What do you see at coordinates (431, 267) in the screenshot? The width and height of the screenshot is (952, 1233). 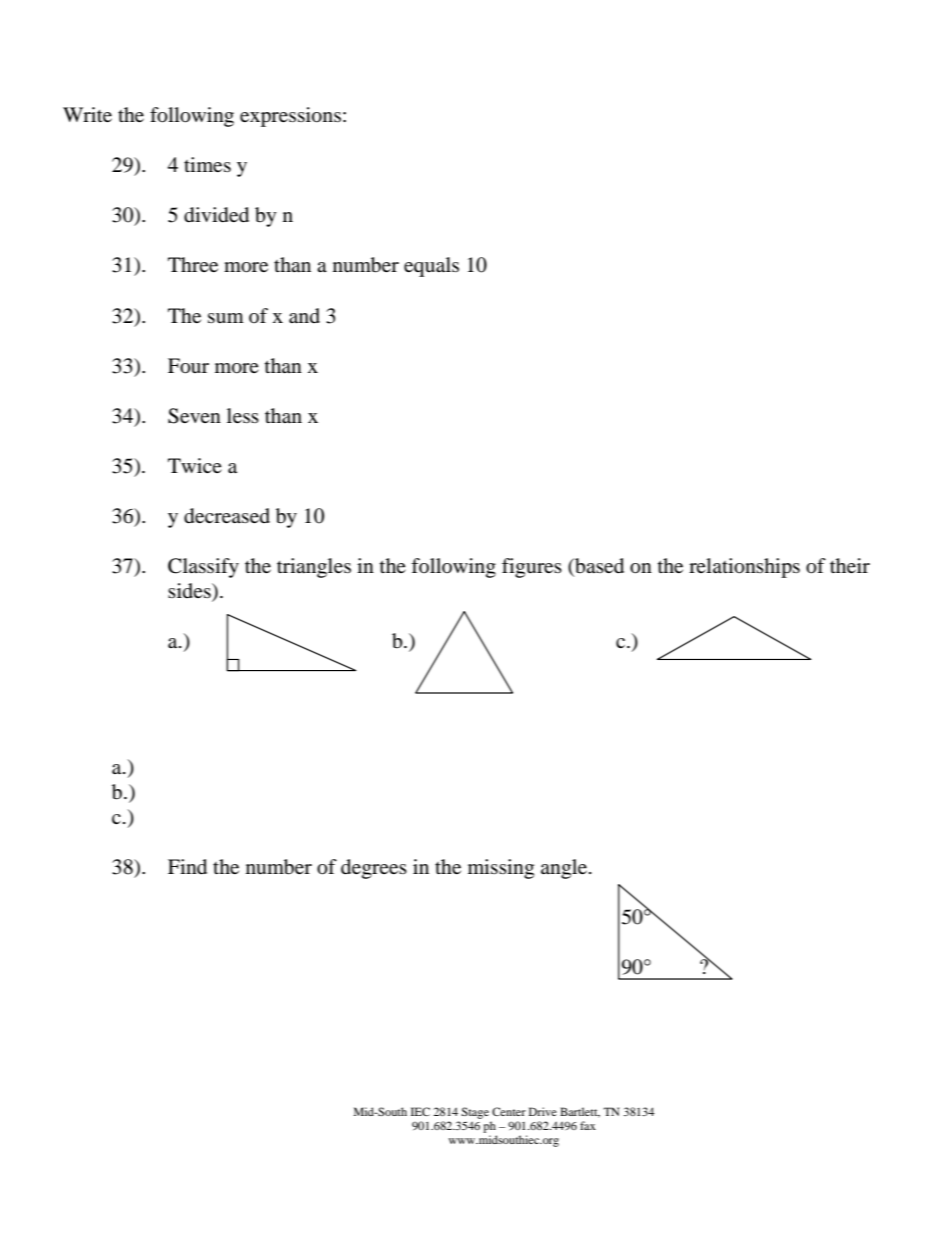 I see `equals` at bounding box center [431, 267].
